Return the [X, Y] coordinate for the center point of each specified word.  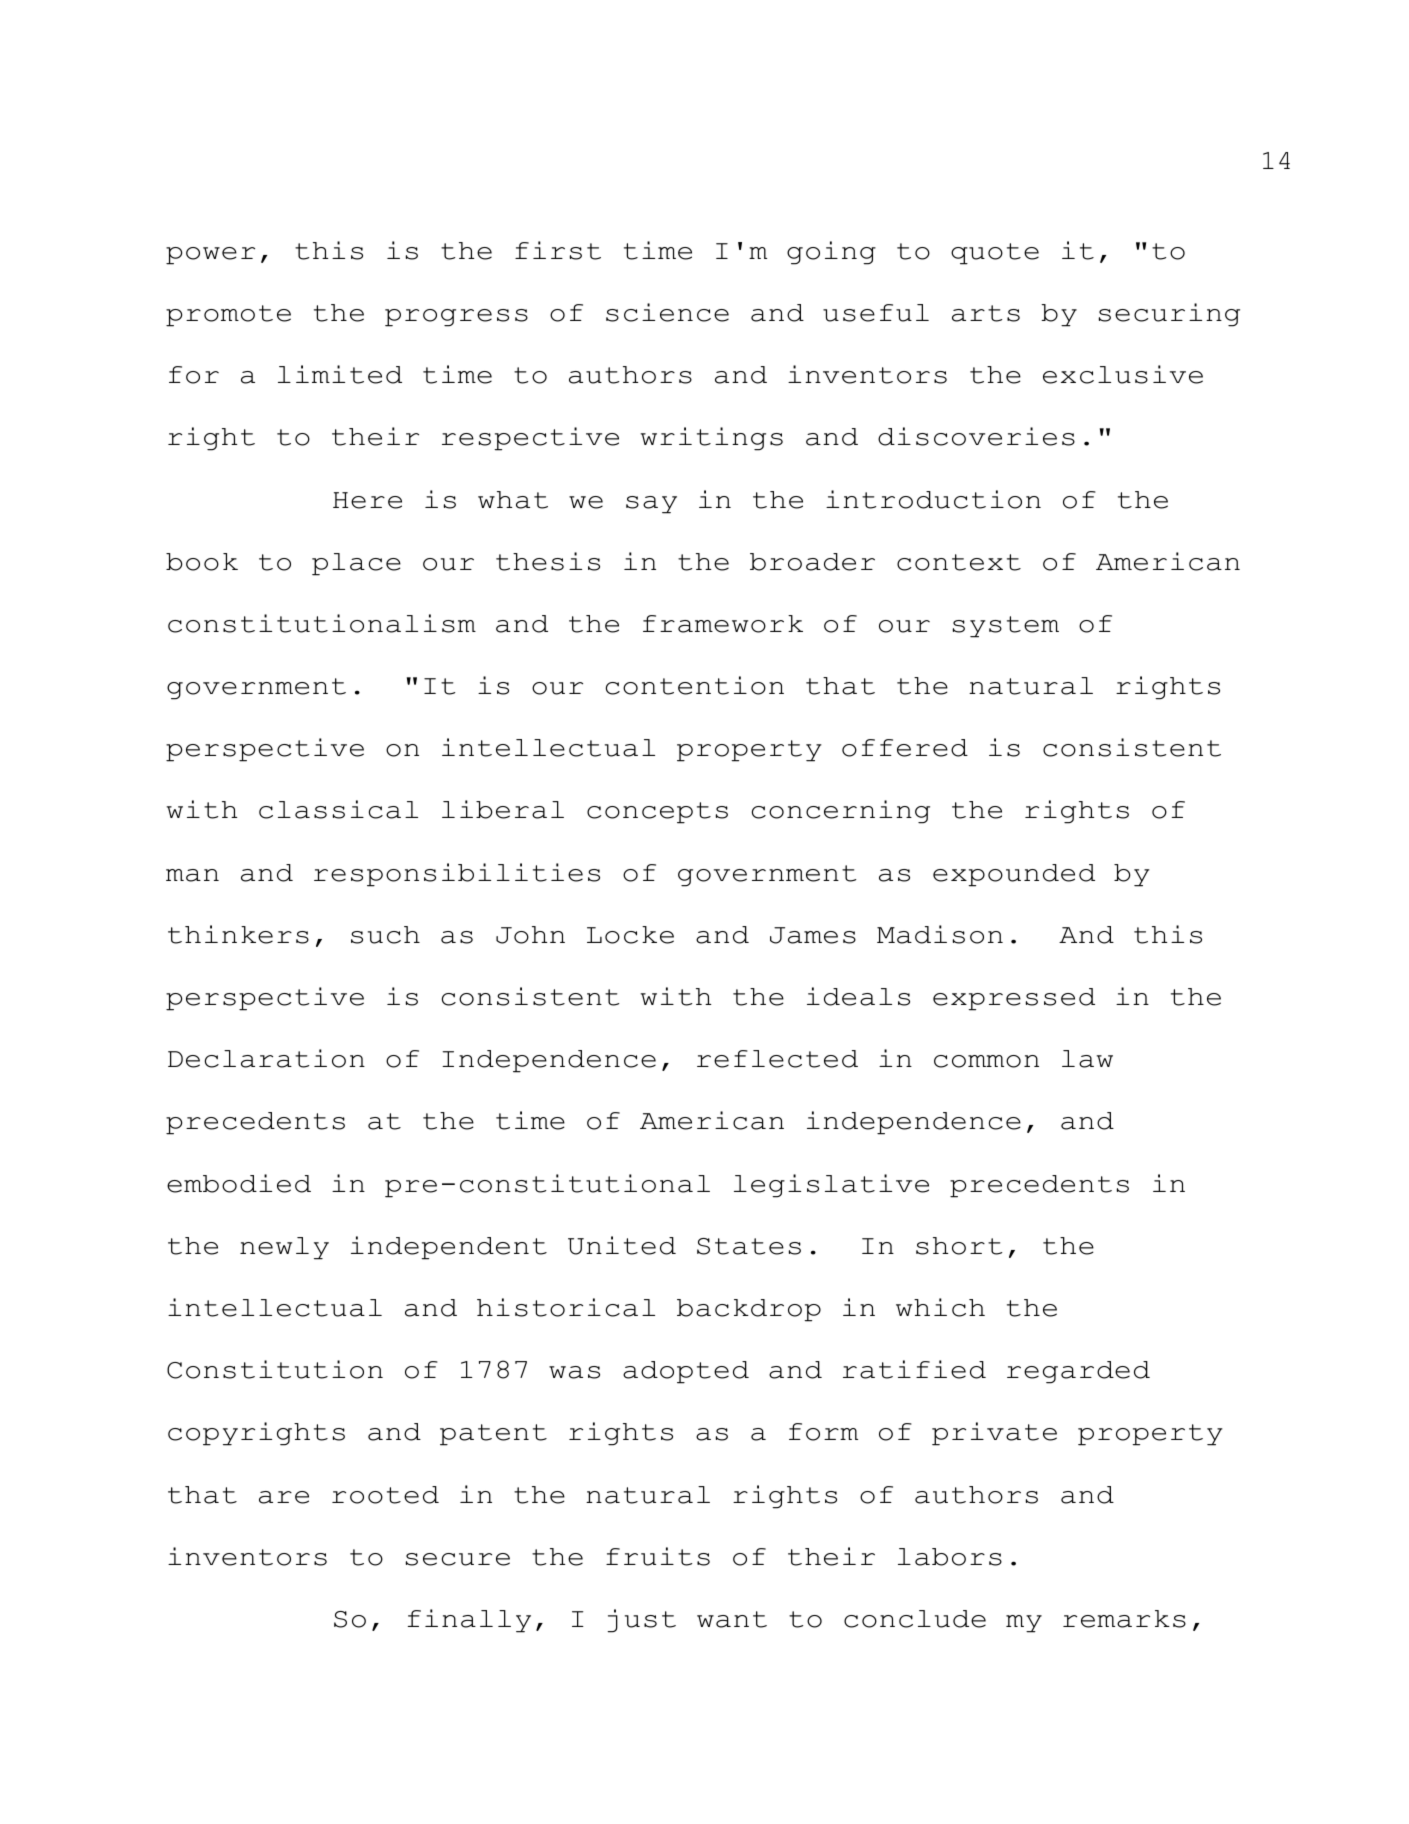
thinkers [238, 934]
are [284, 1497]
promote [228, 316]
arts [986, 313]
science [667, 312]
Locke [630, 935]
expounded [1014, 875]
